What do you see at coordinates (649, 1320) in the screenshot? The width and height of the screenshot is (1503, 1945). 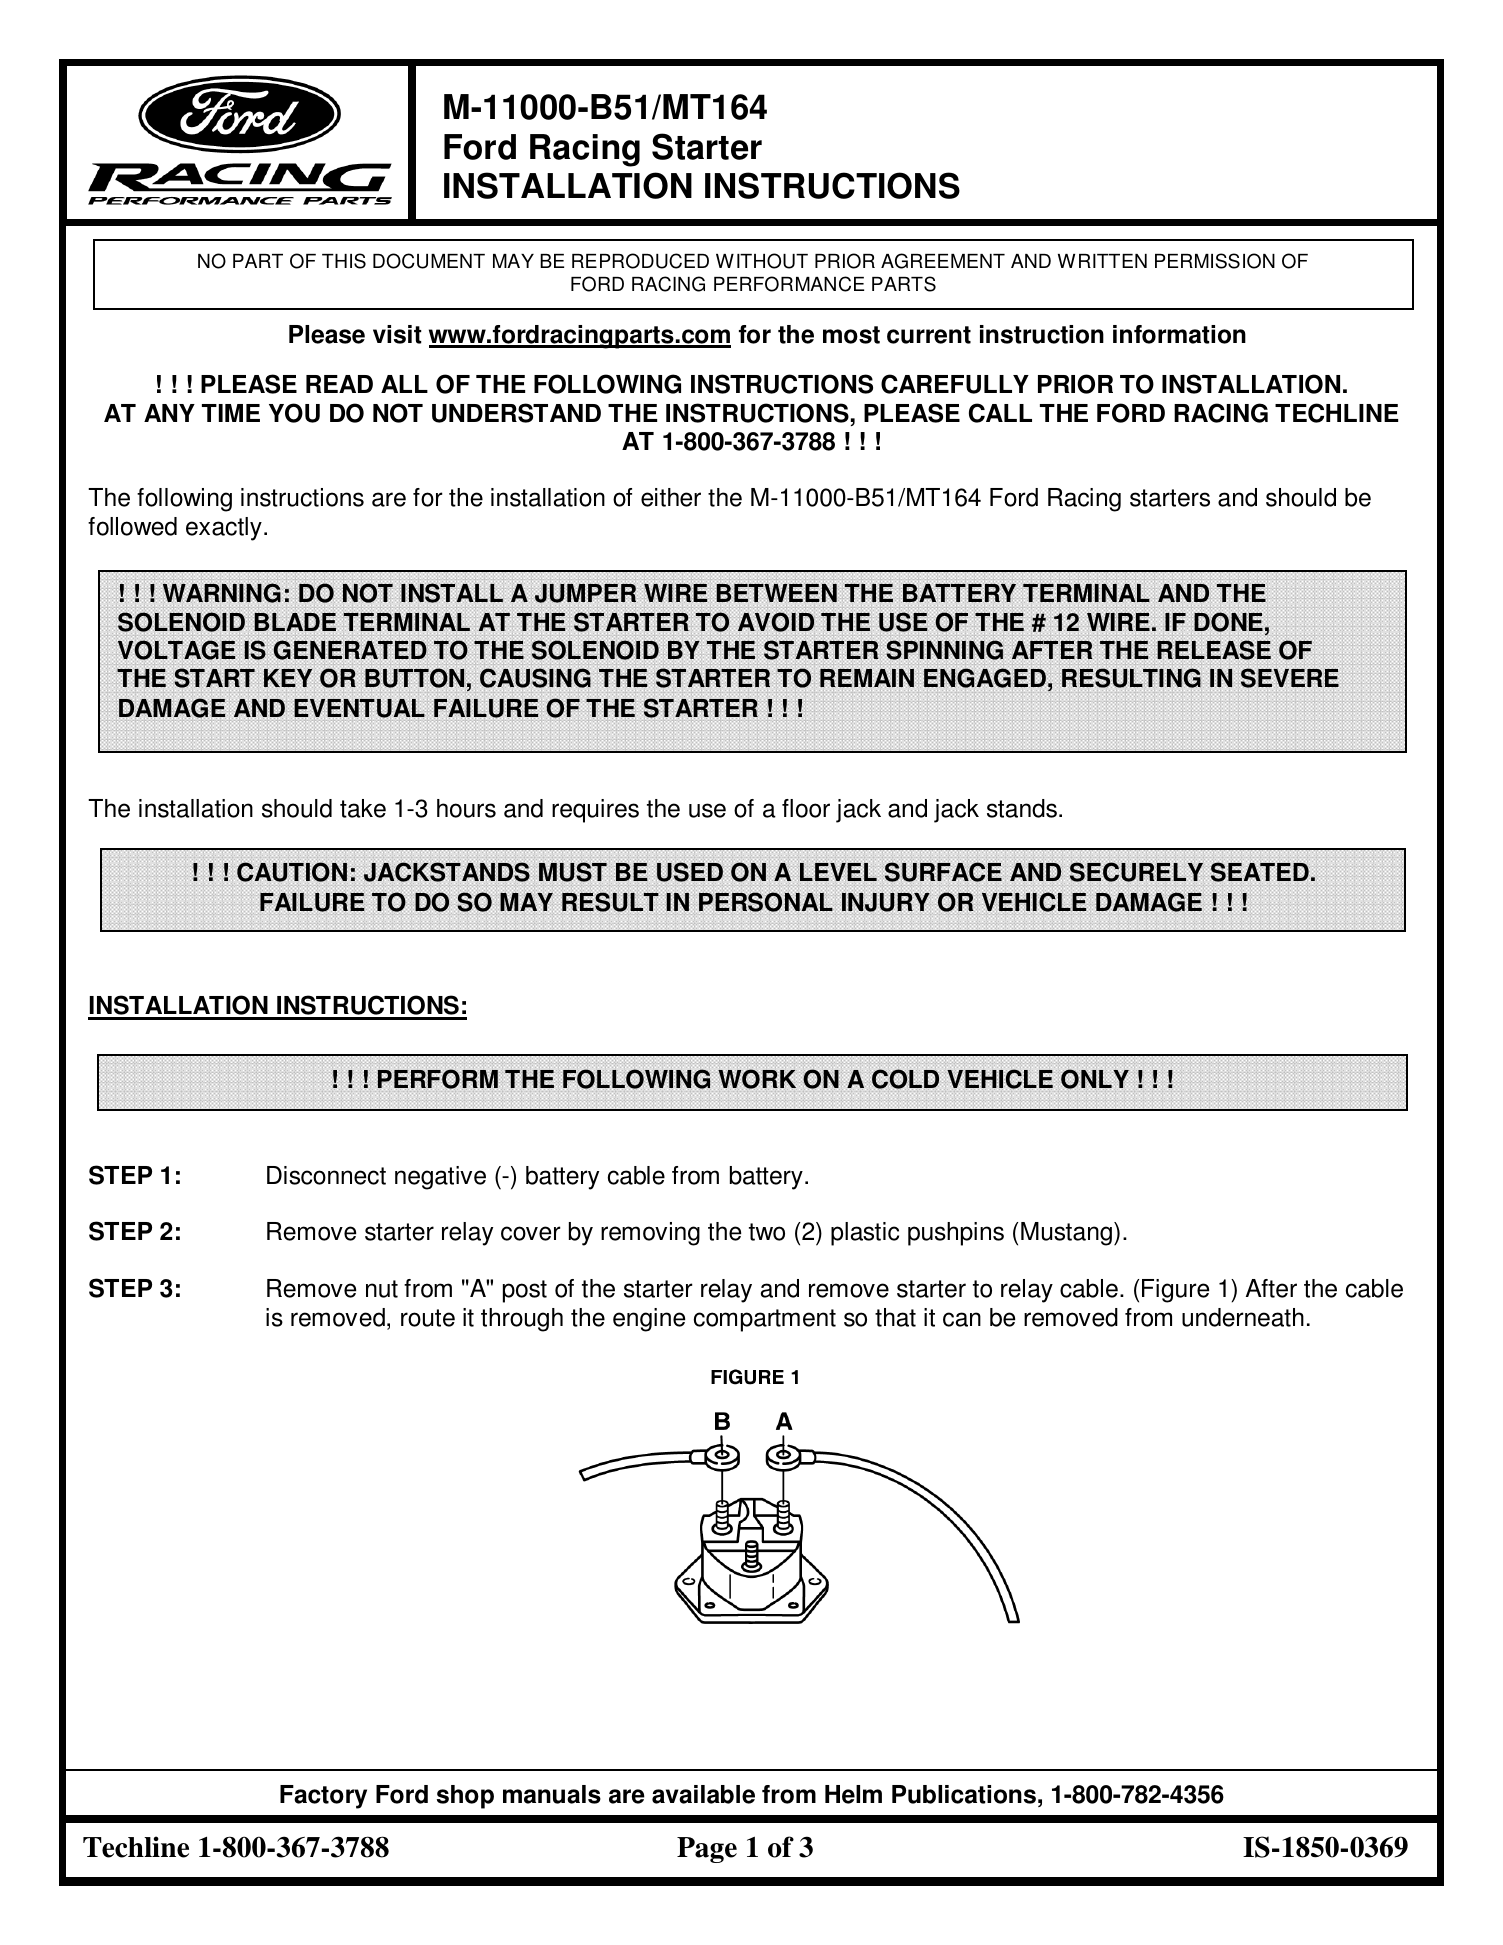 I see `engine` at bounding box center [649, 1320].
